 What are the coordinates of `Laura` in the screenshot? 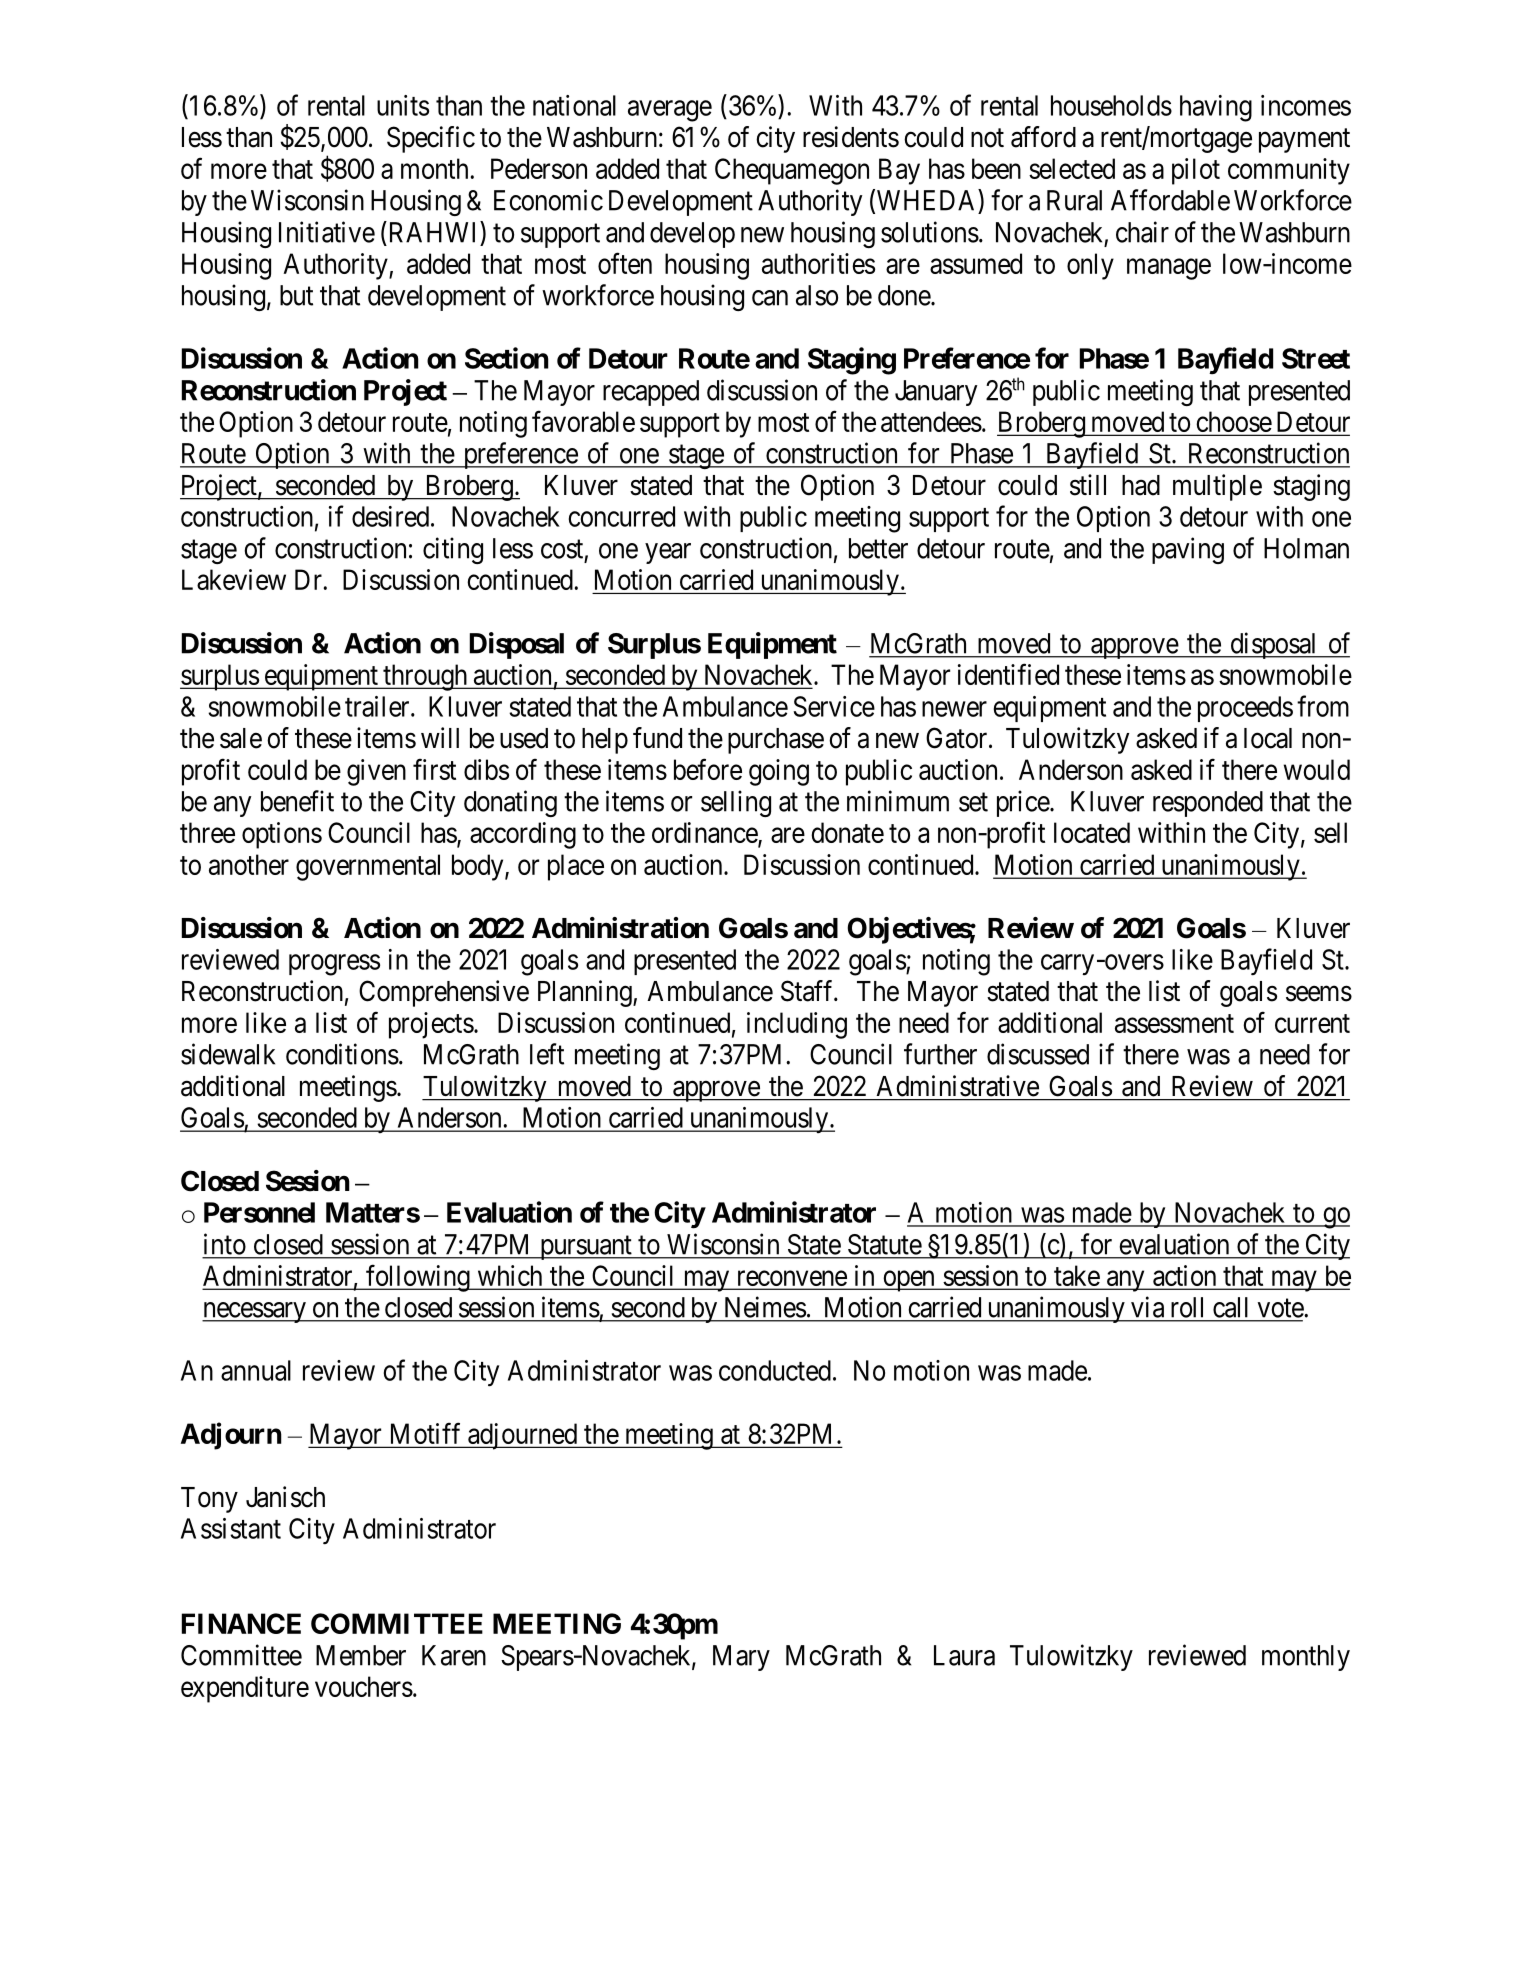 It's located at (964, 1655).
